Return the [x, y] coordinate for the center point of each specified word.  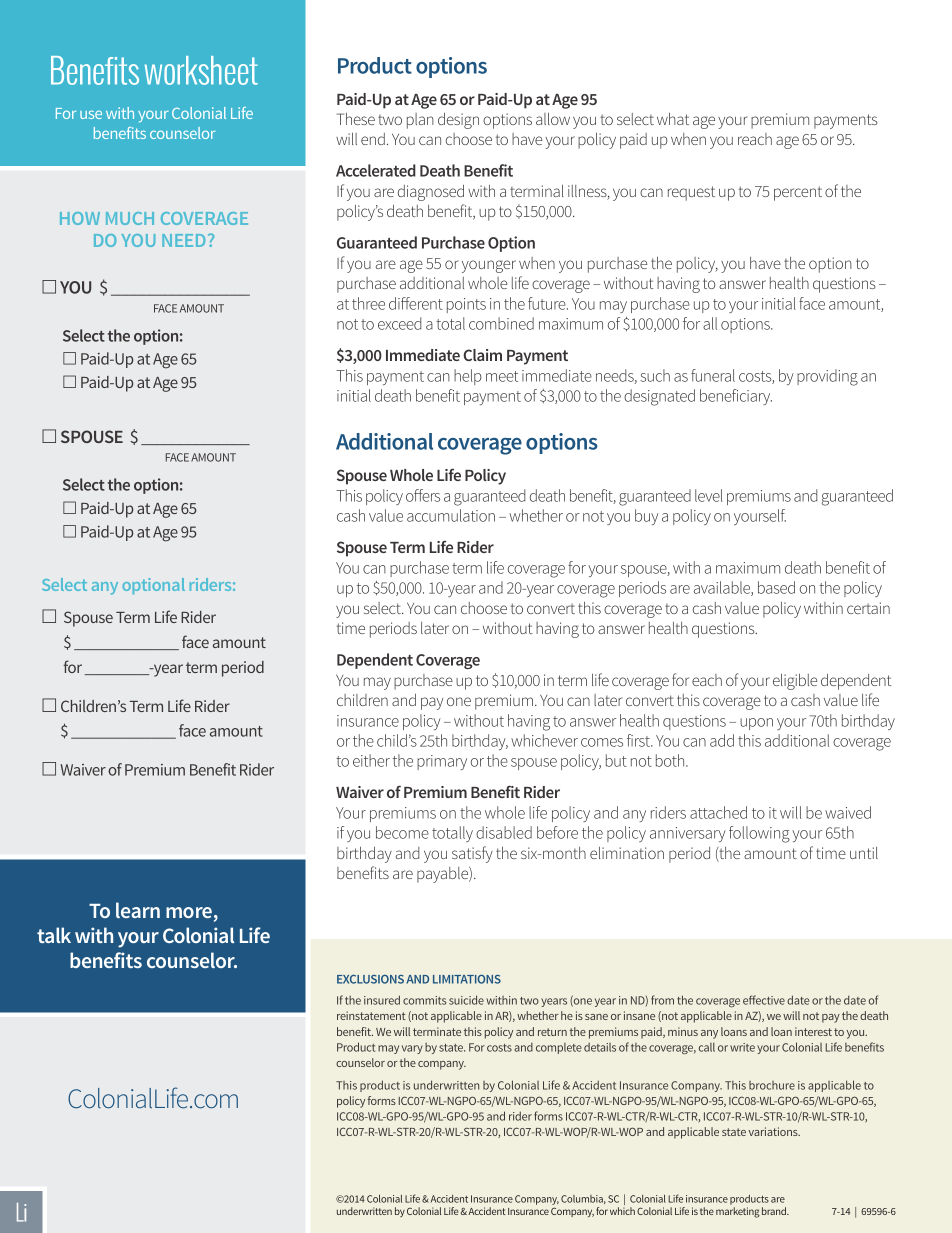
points [466, 305]
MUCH [130, 218]
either [371, 760]
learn [138, 910]
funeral [713, 375]
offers [423, 495]
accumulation [451, 515]
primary [442, 762]
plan [420, 121]
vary [412, 1049]
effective [764, 1000]
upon [756, 724]
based [776, 587]
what [673, 119]
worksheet [201, 70]
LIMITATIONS [467, 979]
